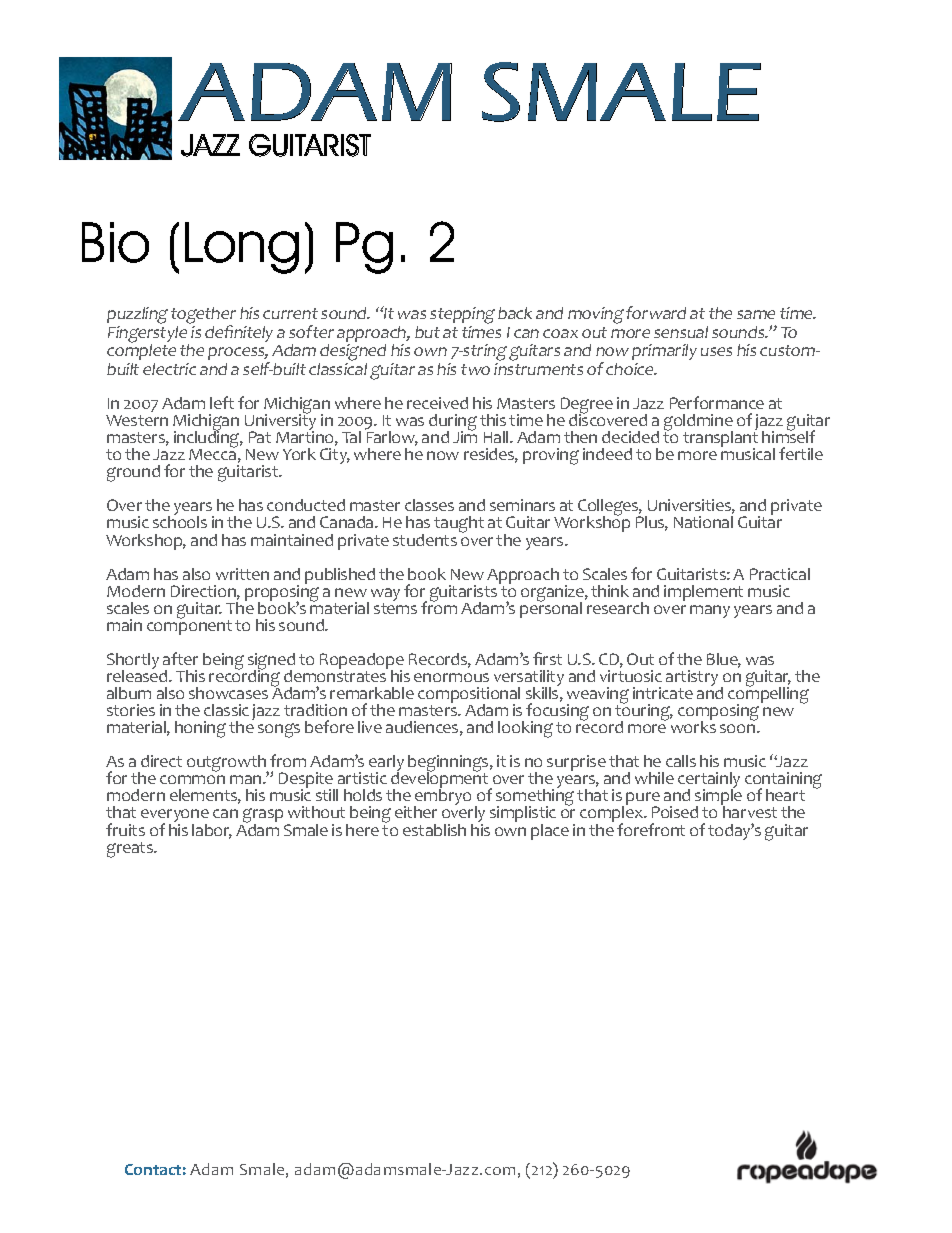 The image size is (952, 1233). Describe the element at coordinates (675, 812) in the document. I see `Poised` at that location.
